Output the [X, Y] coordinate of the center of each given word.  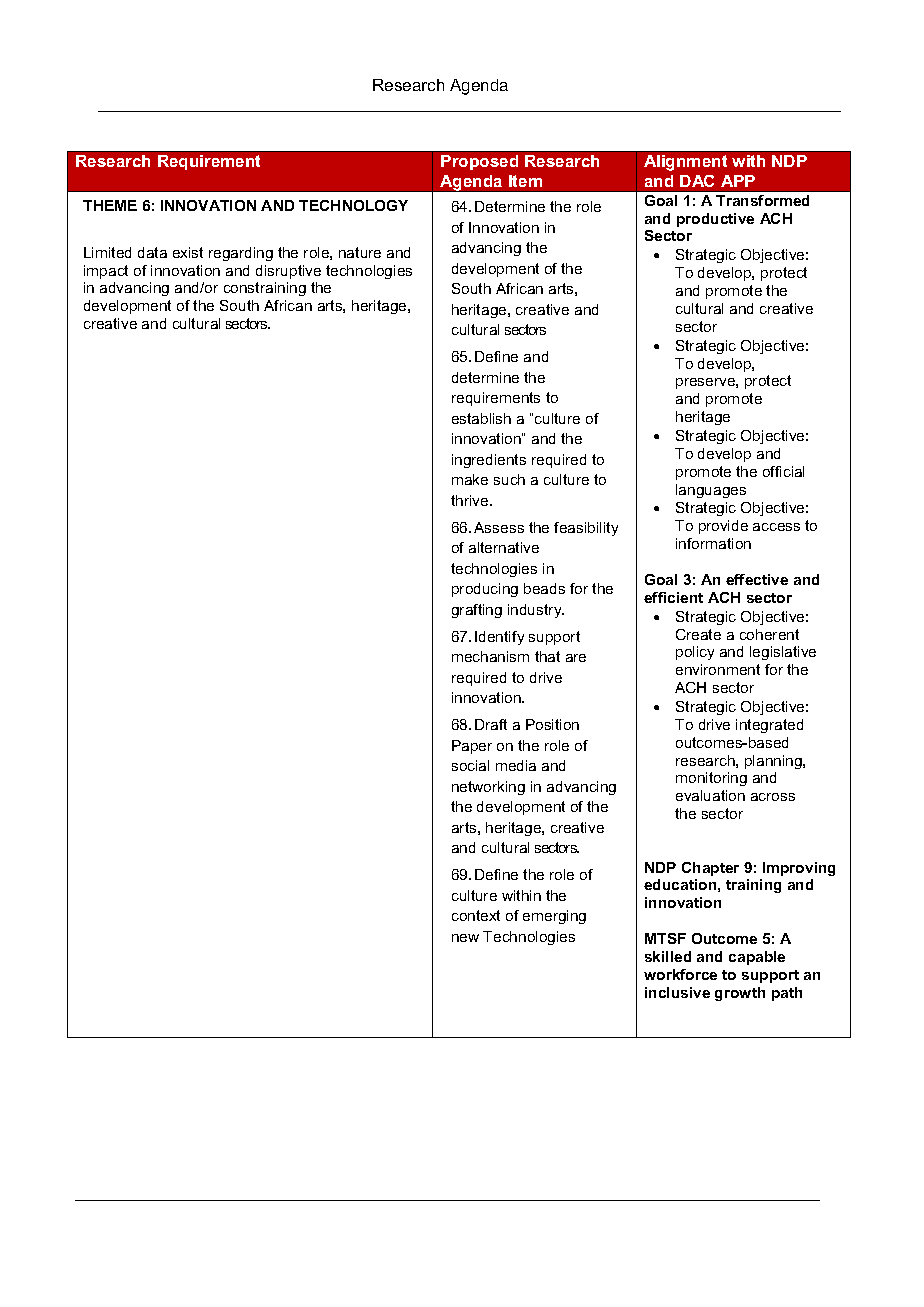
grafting [477, 611]
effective [757, 579]
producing [485, 590]
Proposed [479, 162]
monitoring [711, 779]
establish [481, 418]
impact [106, 272]
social [470, 765]
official [783, 471]
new [465, 938]
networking [488, 788]
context [476, 915]
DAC [697, 181]
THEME [110, 205]
